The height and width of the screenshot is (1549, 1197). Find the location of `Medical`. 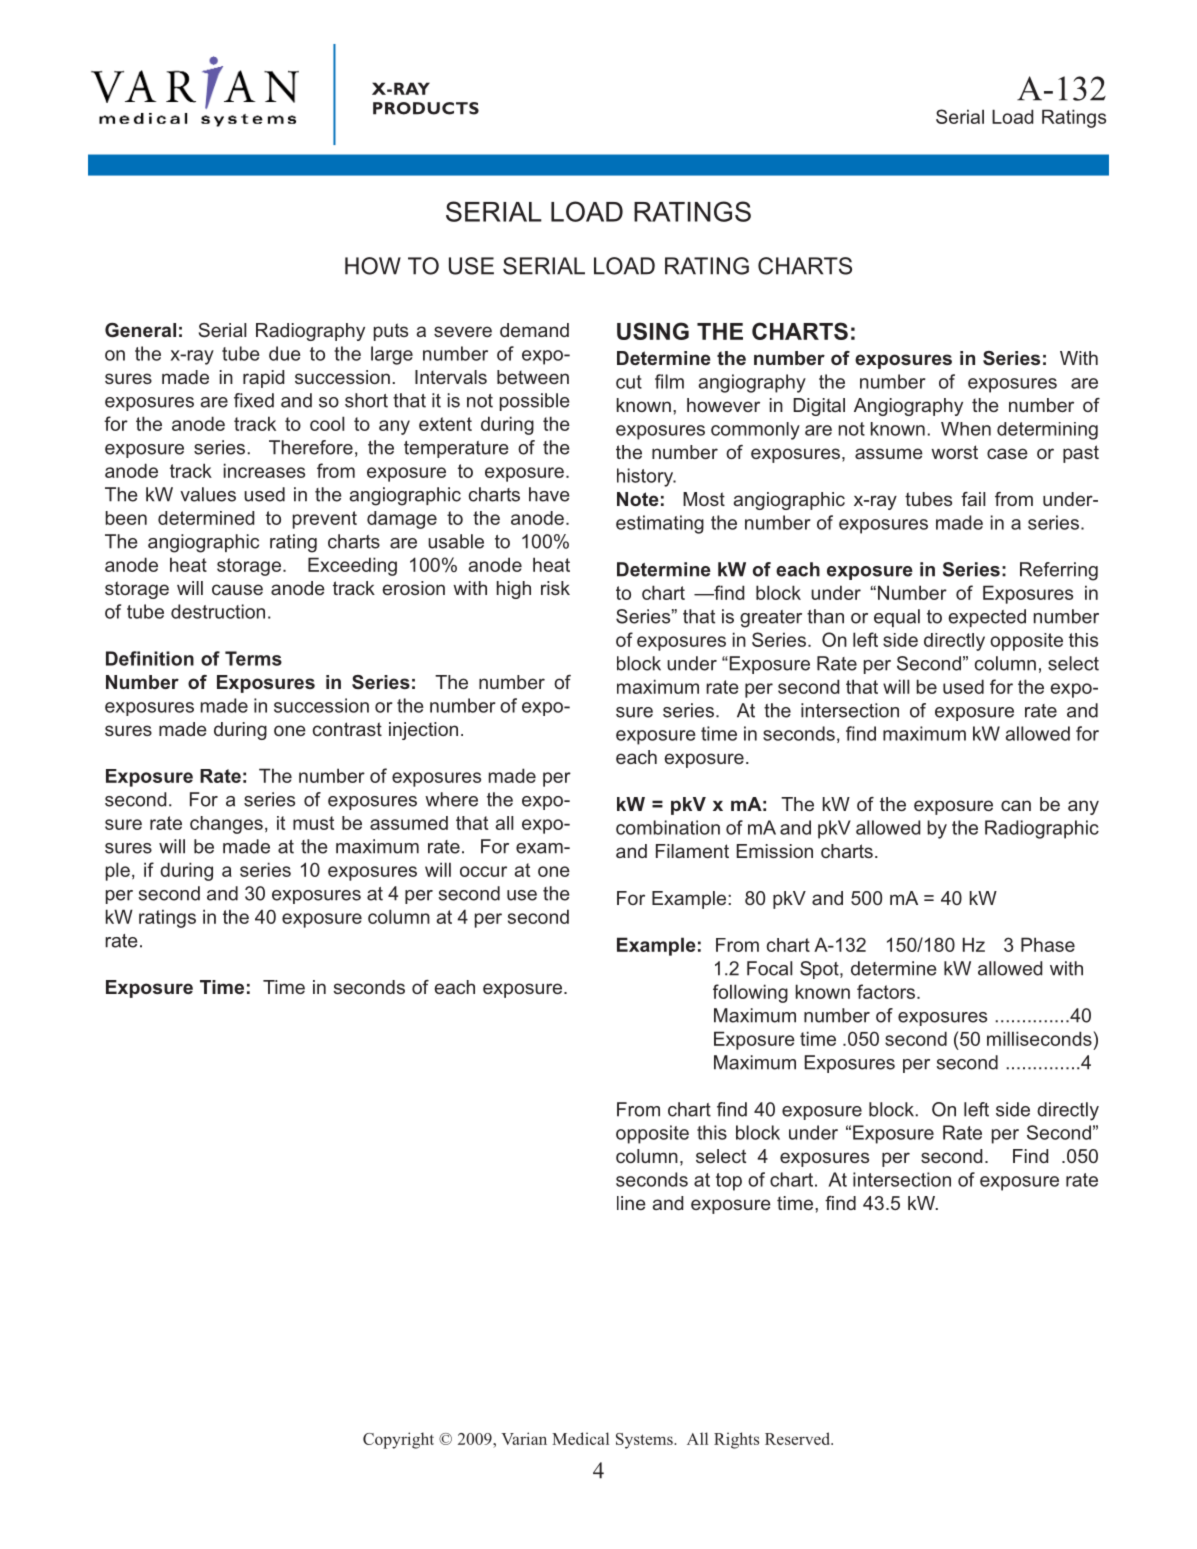

Medical is located at coordinates (580, 1438).
